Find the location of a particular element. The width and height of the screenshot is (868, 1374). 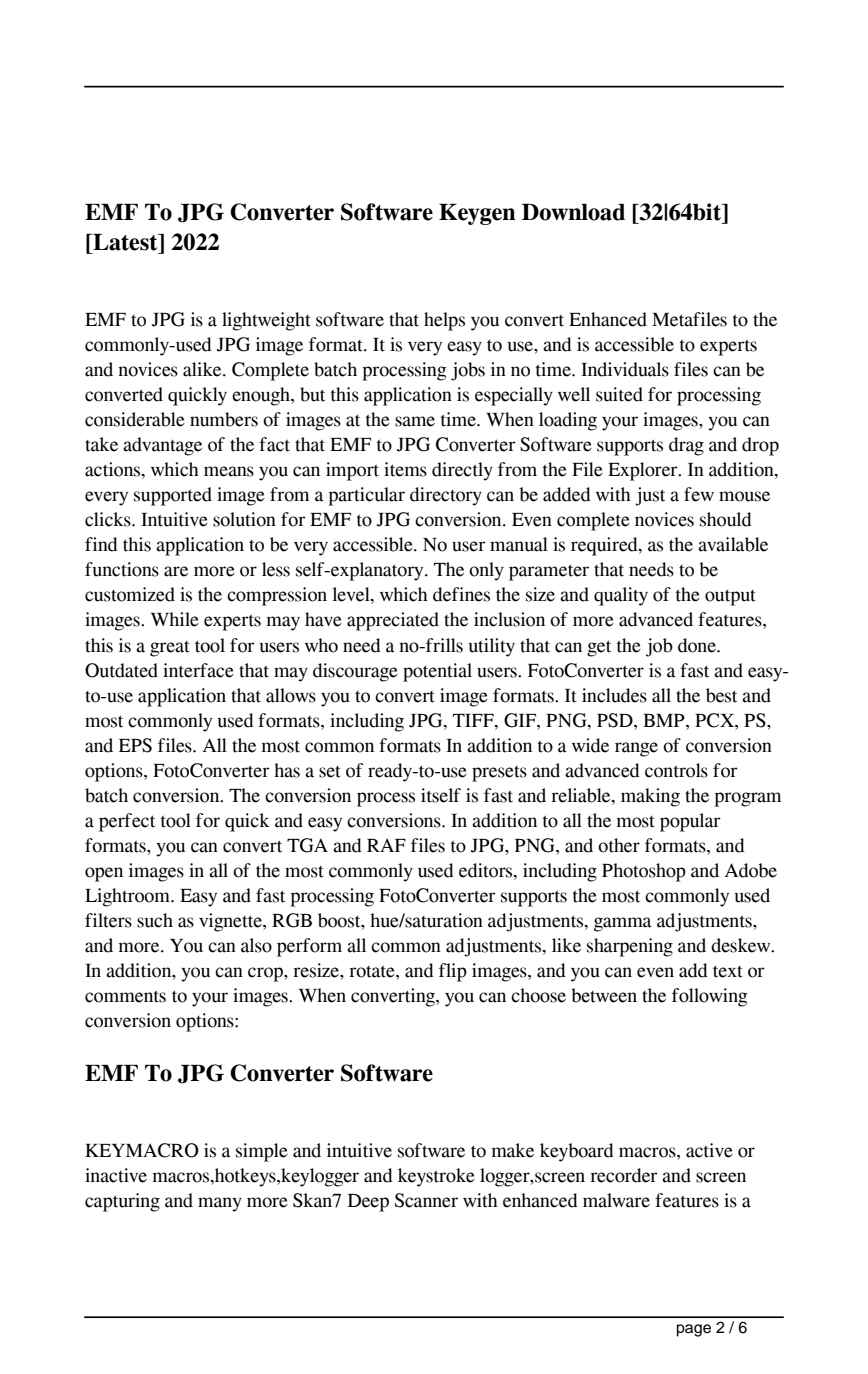

many is located at coordinates (220, 1204).
